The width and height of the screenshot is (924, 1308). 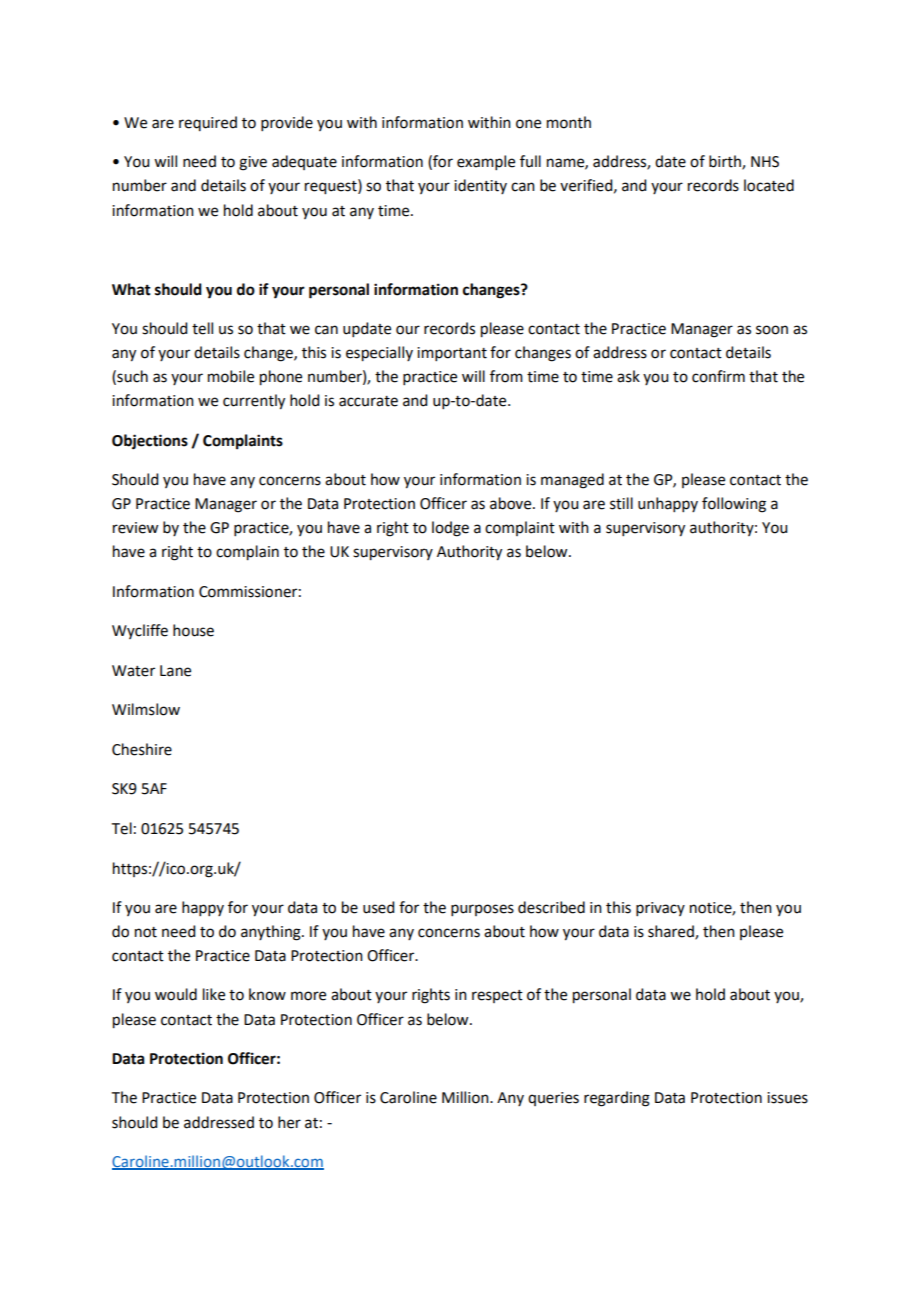 What do you see at coordinates (660, 909) in the screenshot?
I see `privacy` at bounding box center [660, 909].
